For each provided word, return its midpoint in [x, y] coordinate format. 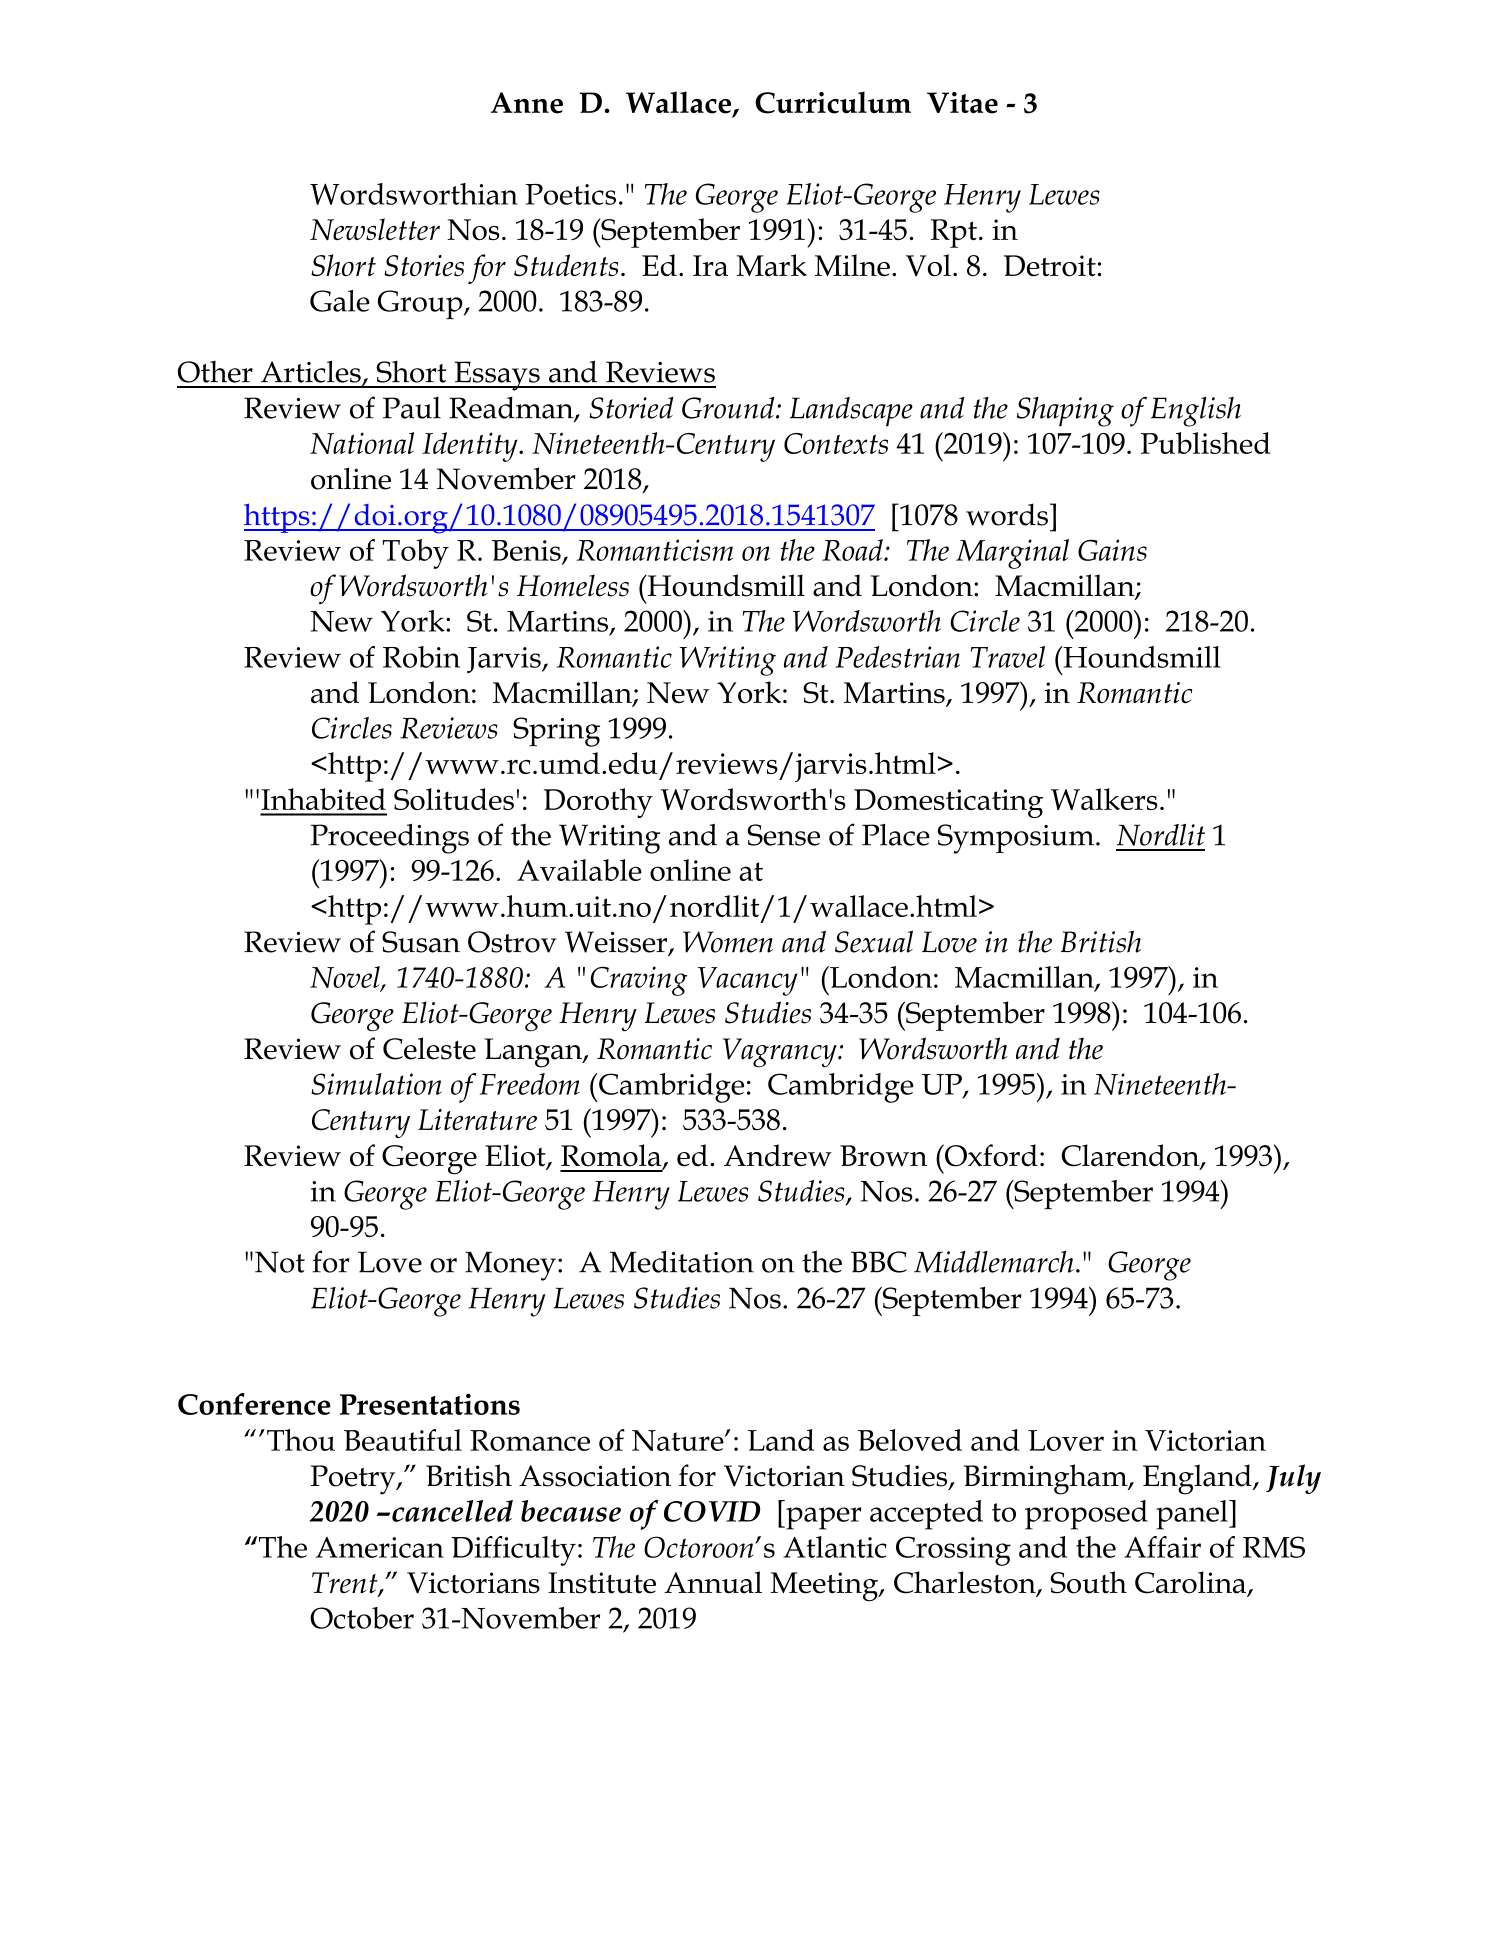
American [380, 1547]
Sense [784, 835]
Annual [713, 1582]
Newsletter [375, 229]
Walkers [1104, 799]
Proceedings [389, 838]
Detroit [1050, 266]
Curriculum [833, 102]
